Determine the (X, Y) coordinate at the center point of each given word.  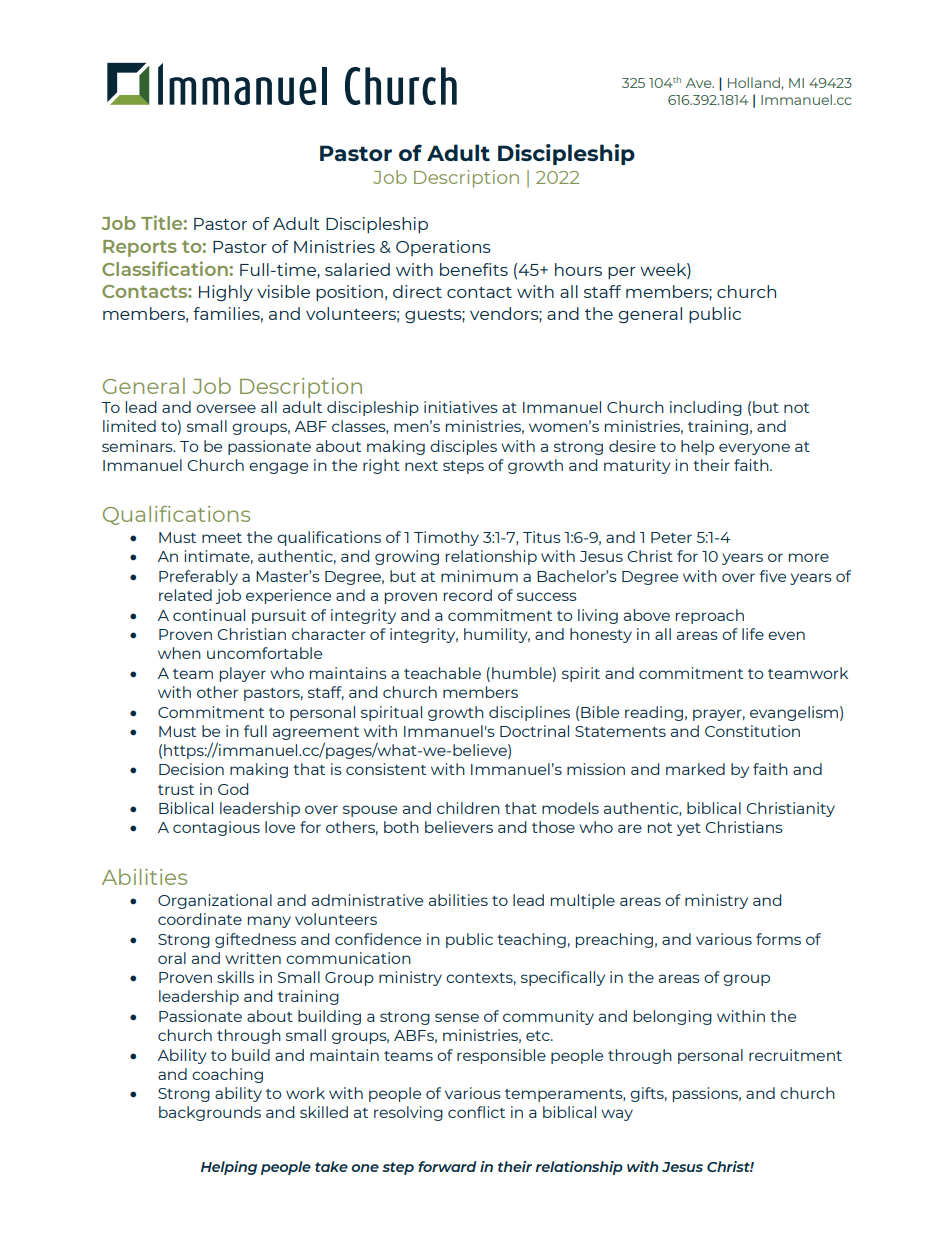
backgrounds (210, 1113)
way (617, 1115)
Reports (140, 248)
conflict (476, 1112)
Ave (700, 83)
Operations (443, 248)
